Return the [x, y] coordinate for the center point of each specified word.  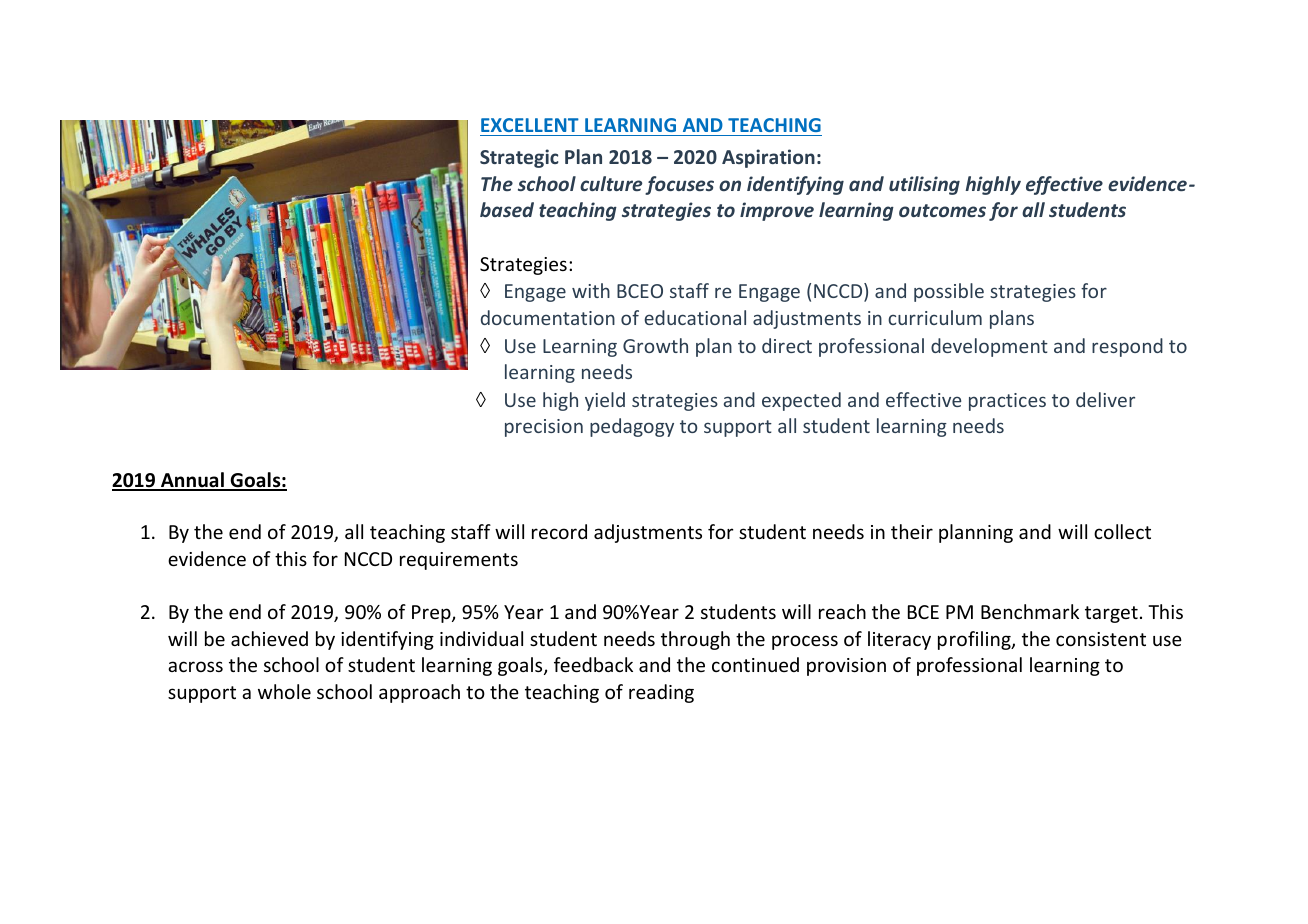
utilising [924, 185]
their [912, 531]
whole [284, 691]
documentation [548, 317]
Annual [192, 481]
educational [695, 317]
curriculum [935, 317]
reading [661, 693]
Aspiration [768, 158]
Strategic [519, 158]
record [559, 531]
